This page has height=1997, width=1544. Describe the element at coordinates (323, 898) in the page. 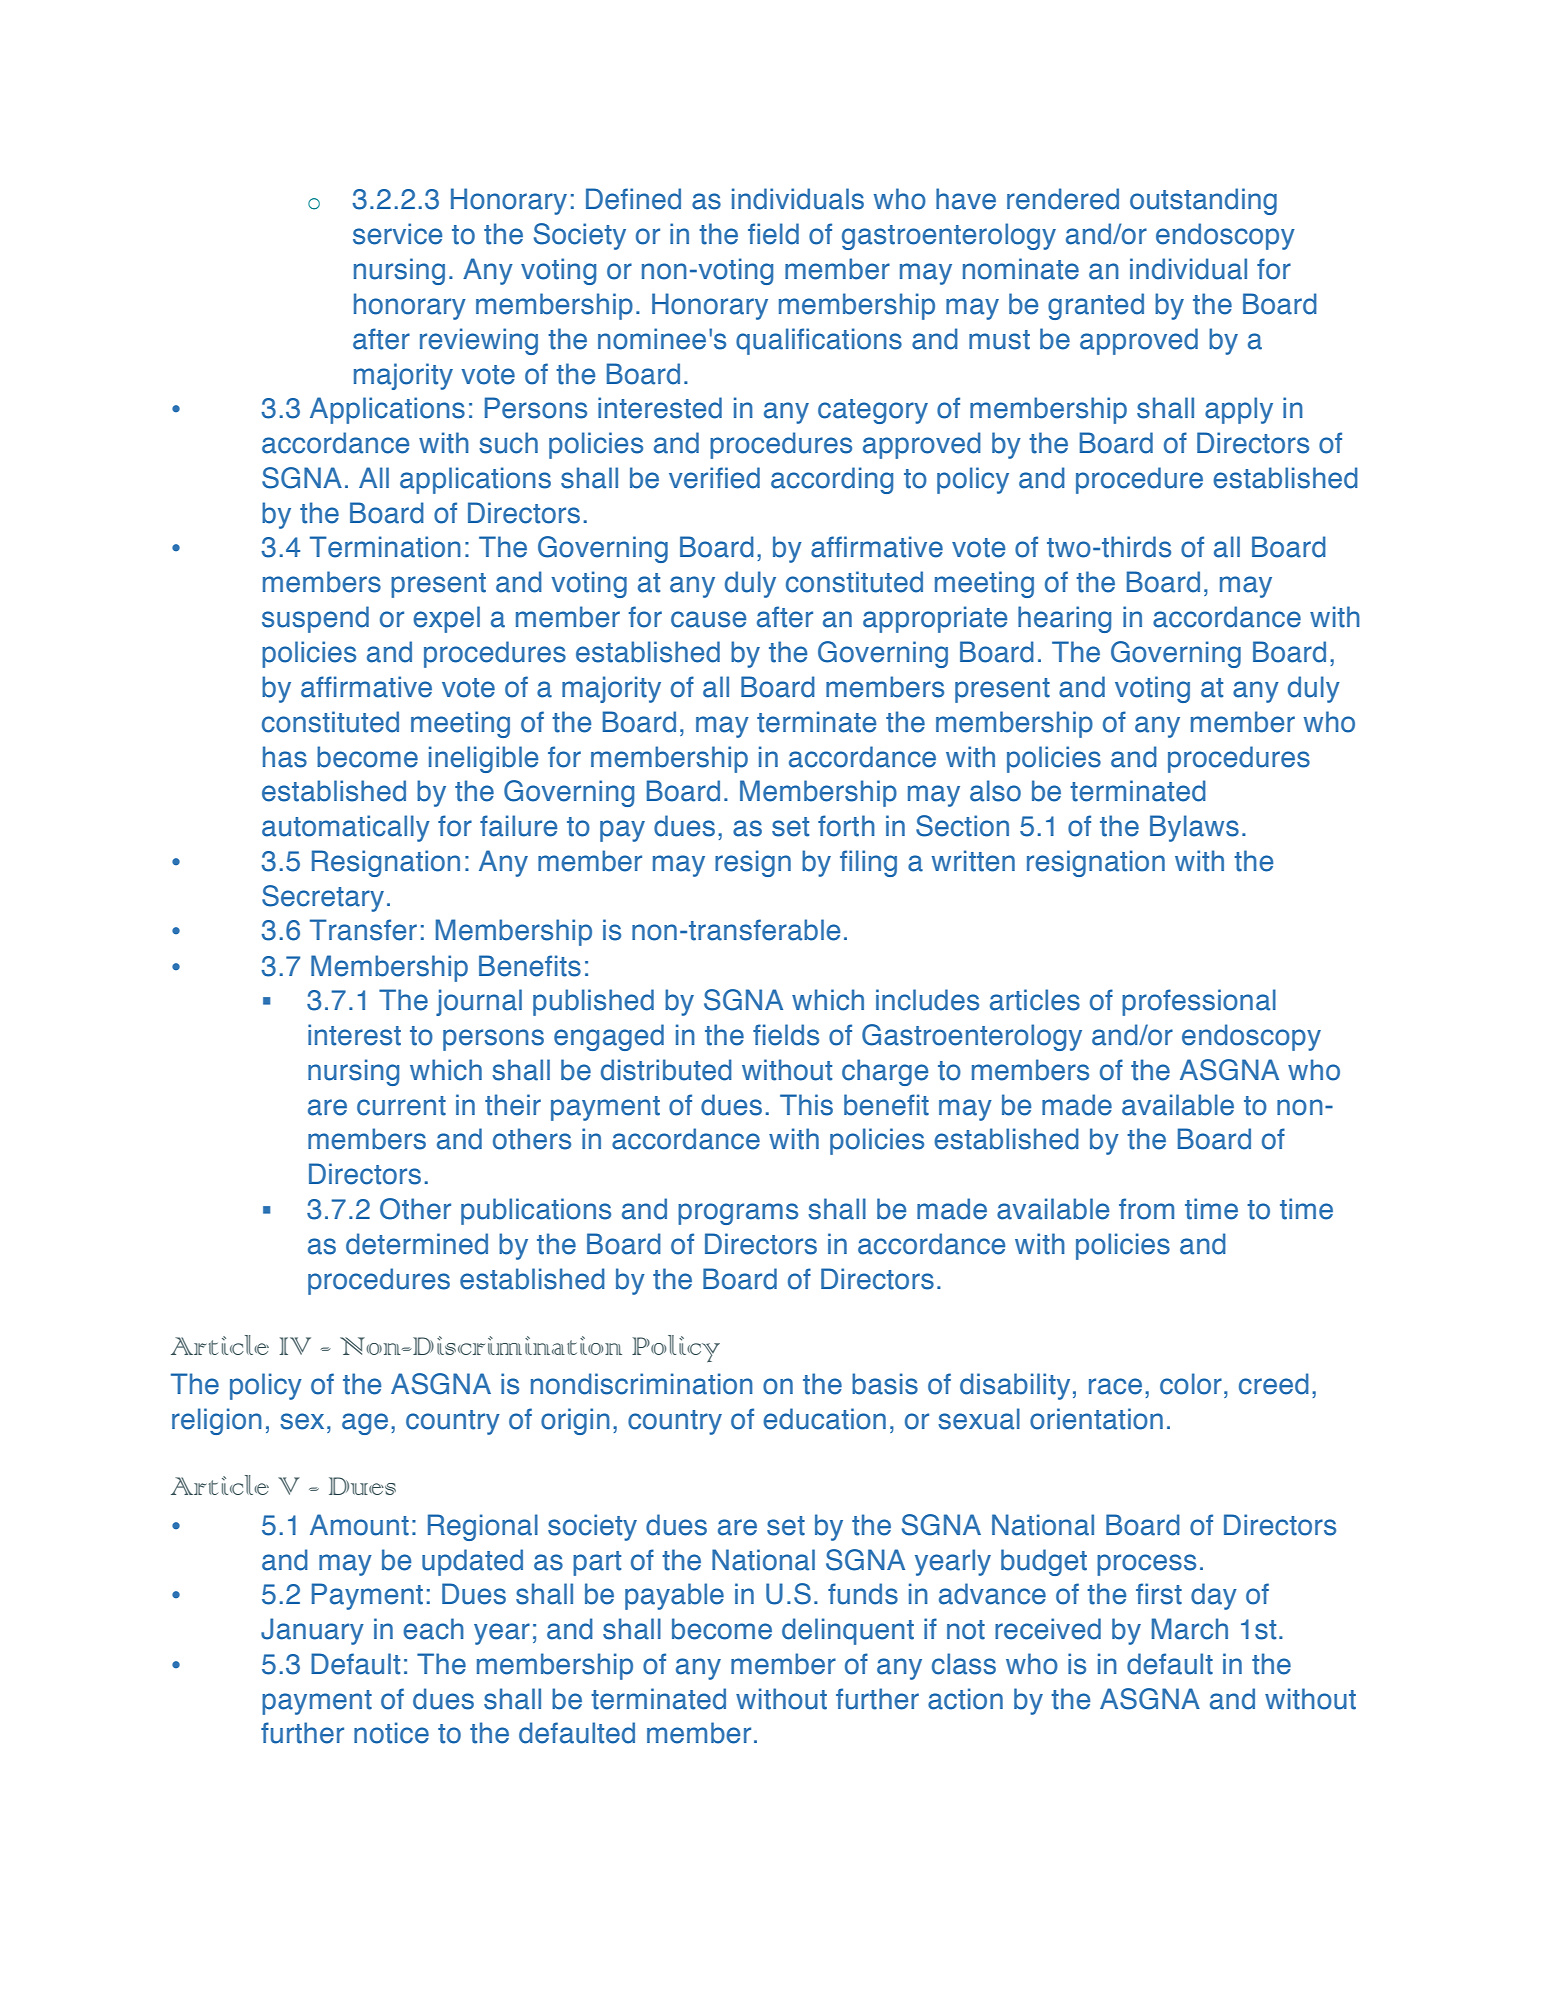

I see `Secretary` at that location.
